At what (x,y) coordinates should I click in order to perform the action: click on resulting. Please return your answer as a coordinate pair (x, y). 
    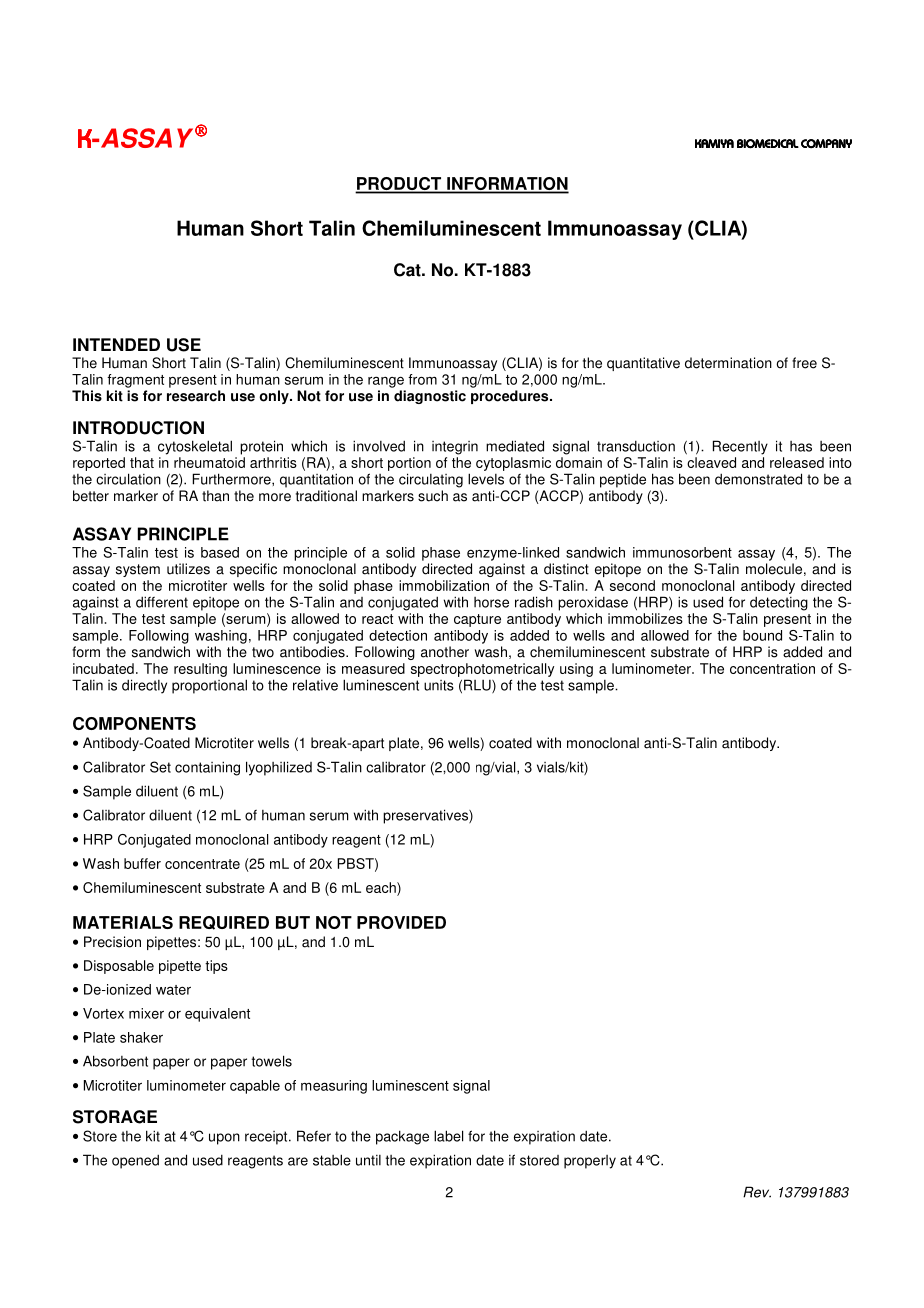
    Looking at the image, I should click on (200, 670).
